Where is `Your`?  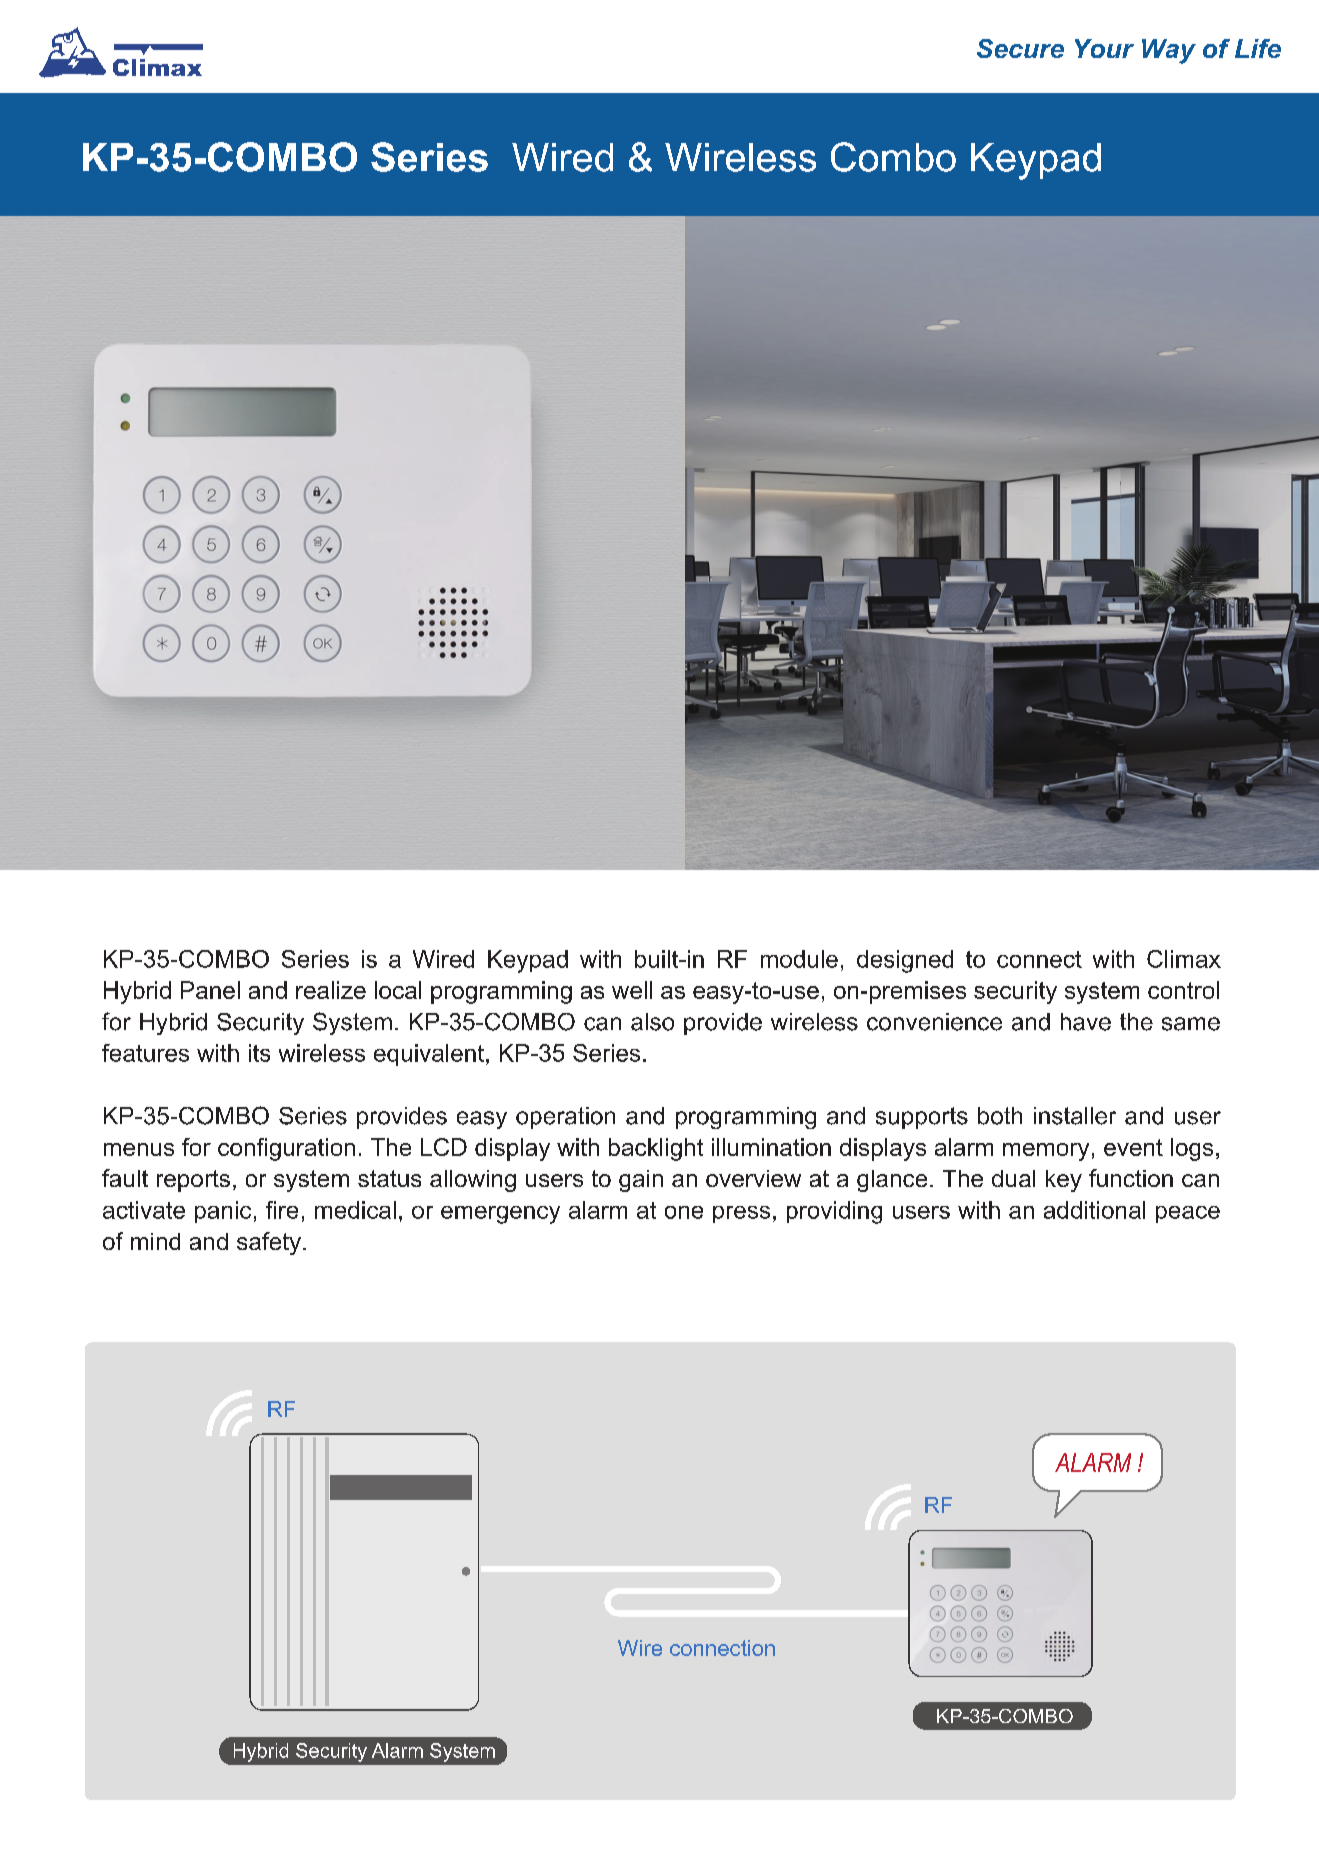
Your is located at coordinates (1104, 48).
